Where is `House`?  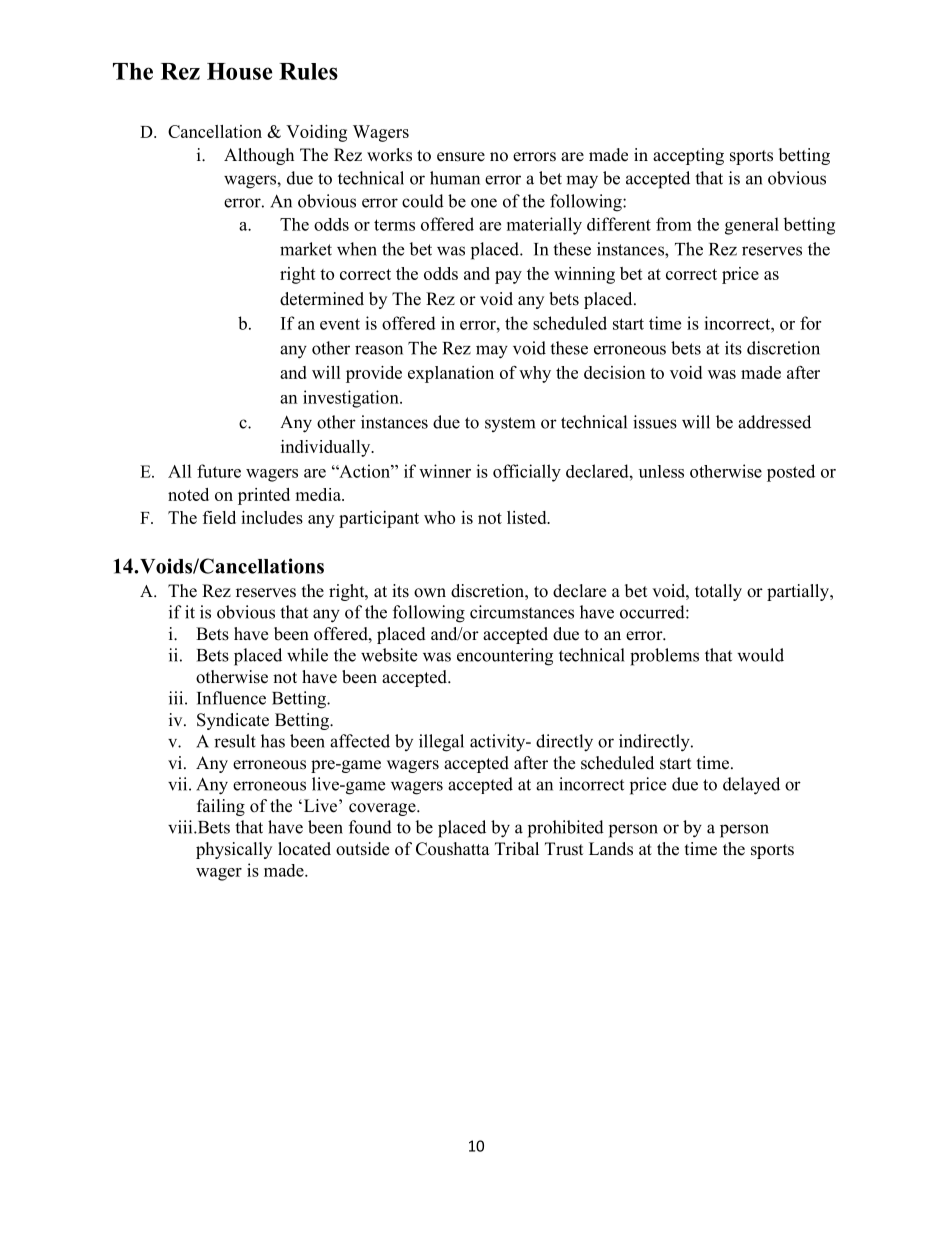
House is located at coordinates (239, 71).
